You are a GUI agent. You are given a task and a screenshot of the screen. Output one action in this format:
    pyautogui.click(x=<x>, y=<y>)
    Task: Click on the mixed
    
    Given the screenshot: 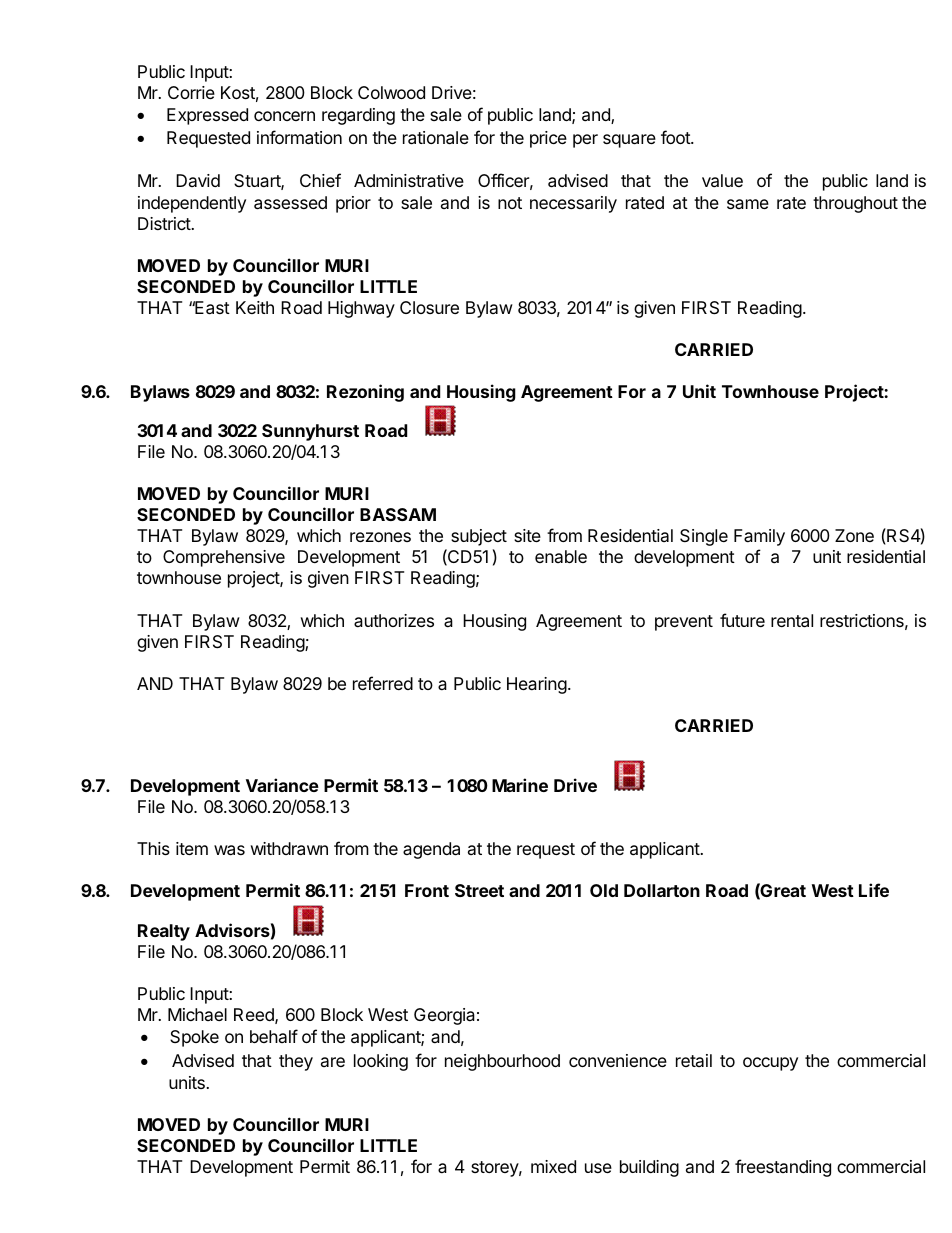 What is the action you would take?
    pyautogui.click(x=553, y=1166)
